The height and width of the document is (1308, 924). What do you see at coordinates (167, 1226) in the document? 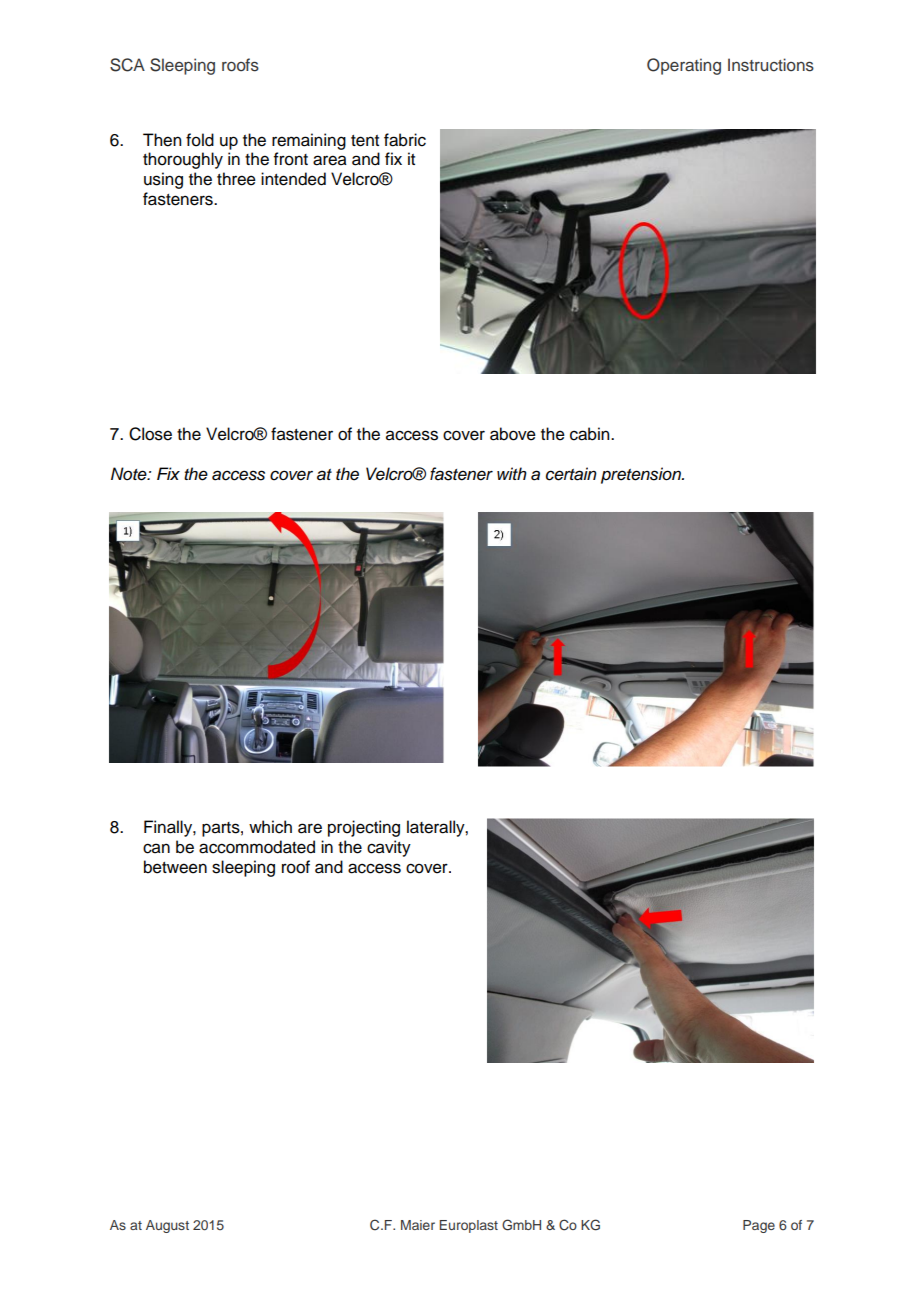
I see `August` at bounding box center [167, 1226].
